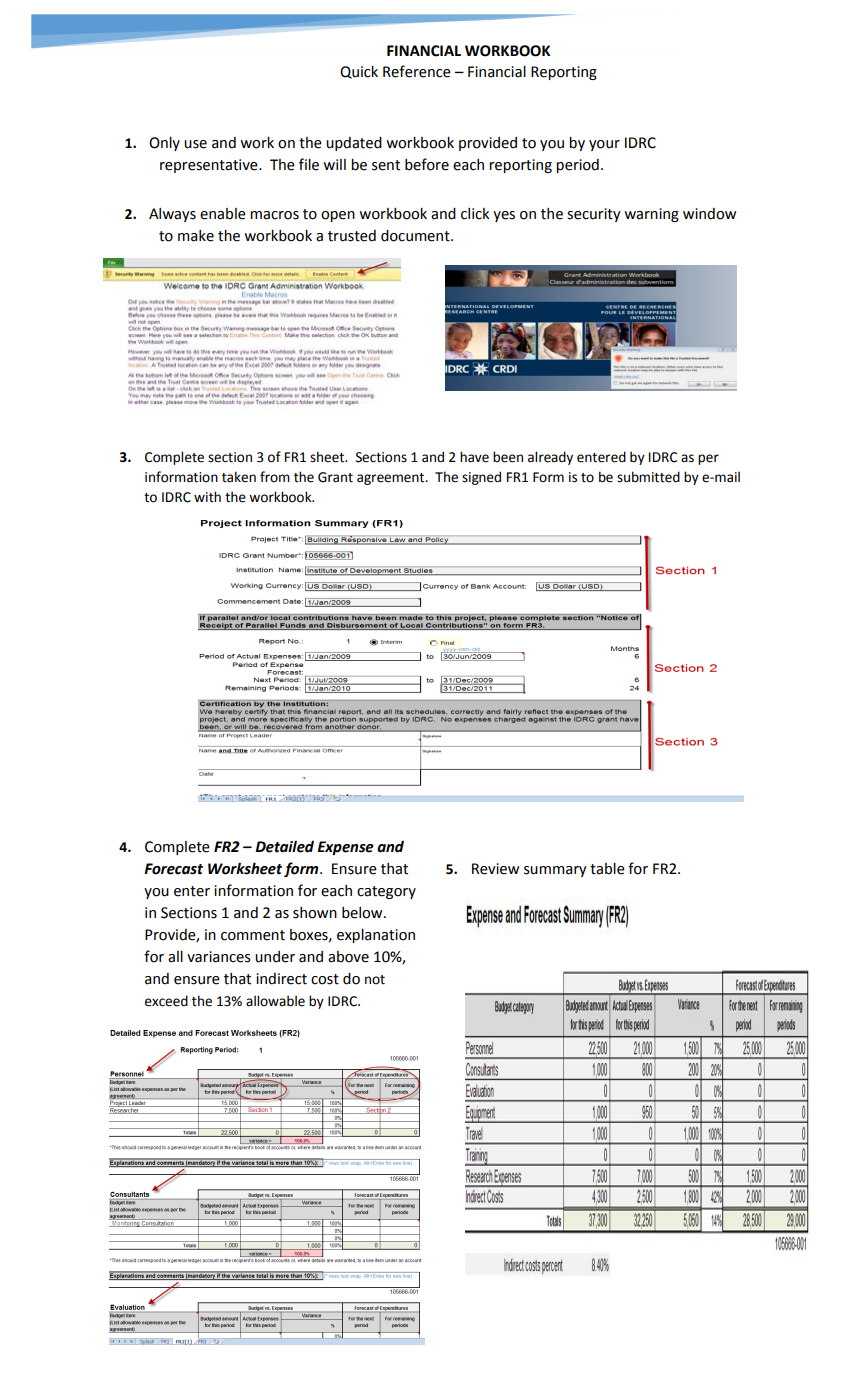 This image has height=1400, width=849. What do you see at coordinates (648, 477) in the image?
I see `submitted` at bounding box center [648, 477].
